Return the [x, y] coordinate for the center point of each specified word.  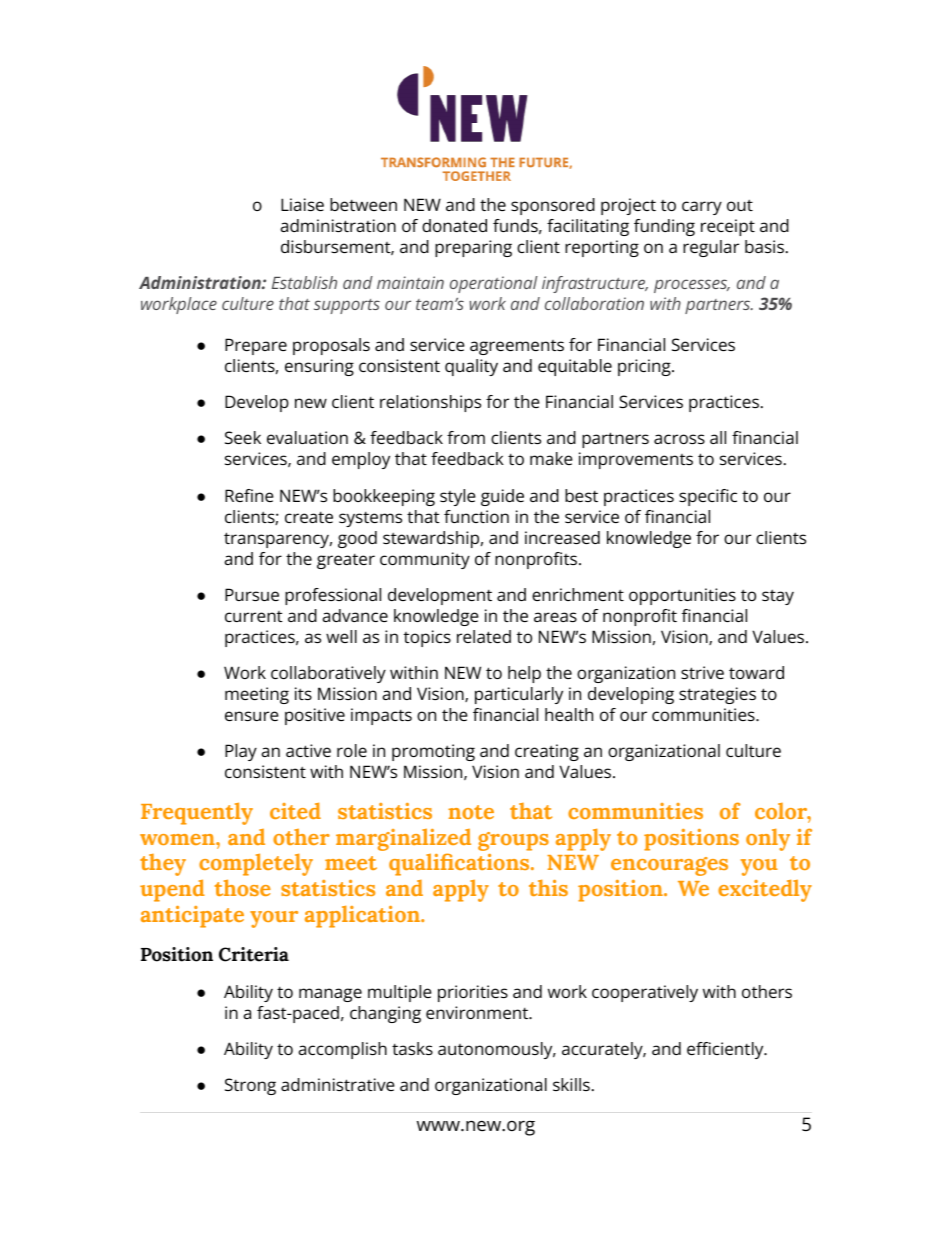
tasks [412, 1048]
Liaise [302, 204]
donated [454, 225]
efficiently [726, 1050]
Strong [250, 1086]
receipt [728, 227]
